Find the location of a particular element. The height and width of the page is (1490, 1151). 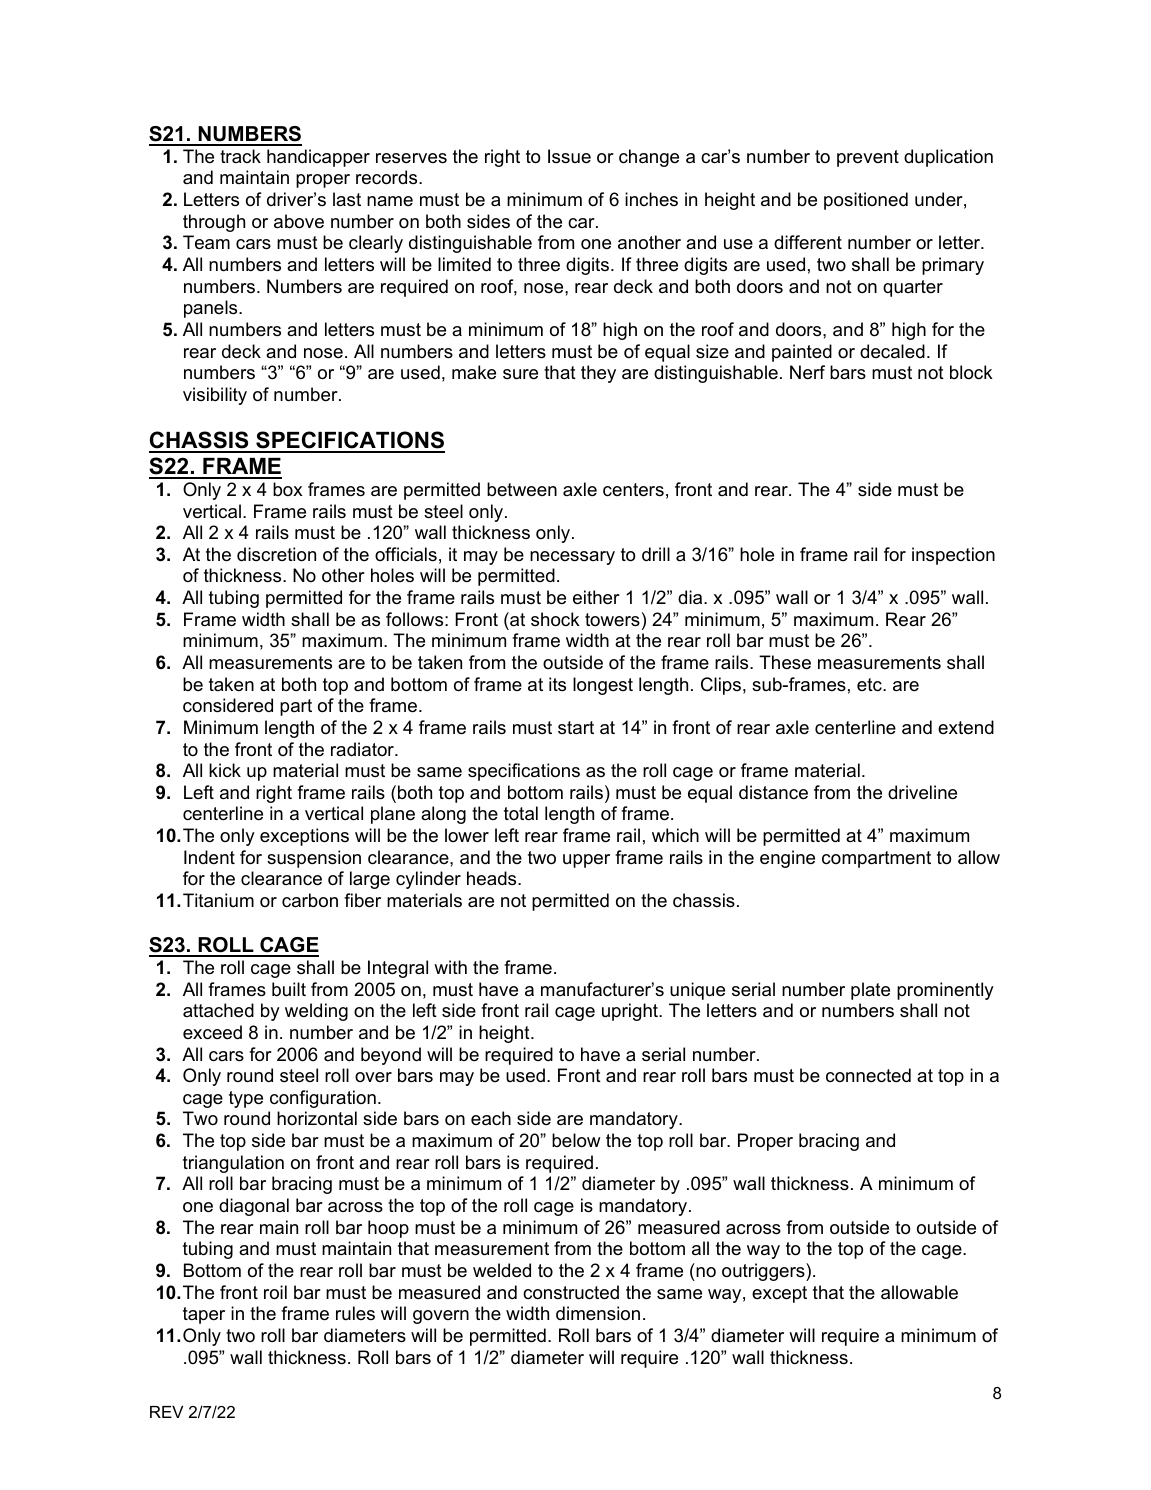

carbon is located at coordinates (310, 900).
